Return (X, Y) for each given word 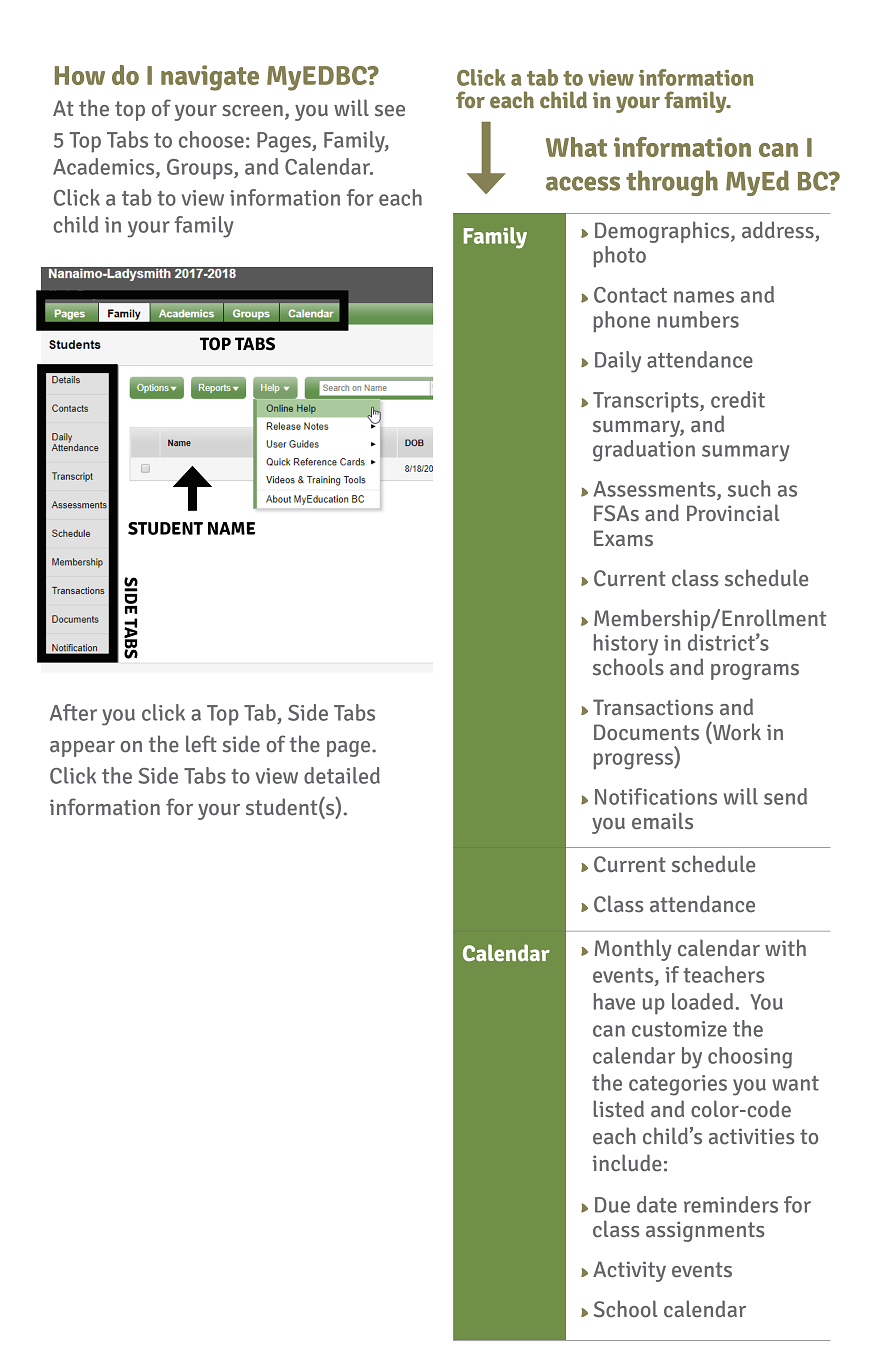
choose (211, 139)
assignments (705, 1231)
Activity (629, 1271)
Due (612, 1205)
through (672, 183)
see (390, 111)
